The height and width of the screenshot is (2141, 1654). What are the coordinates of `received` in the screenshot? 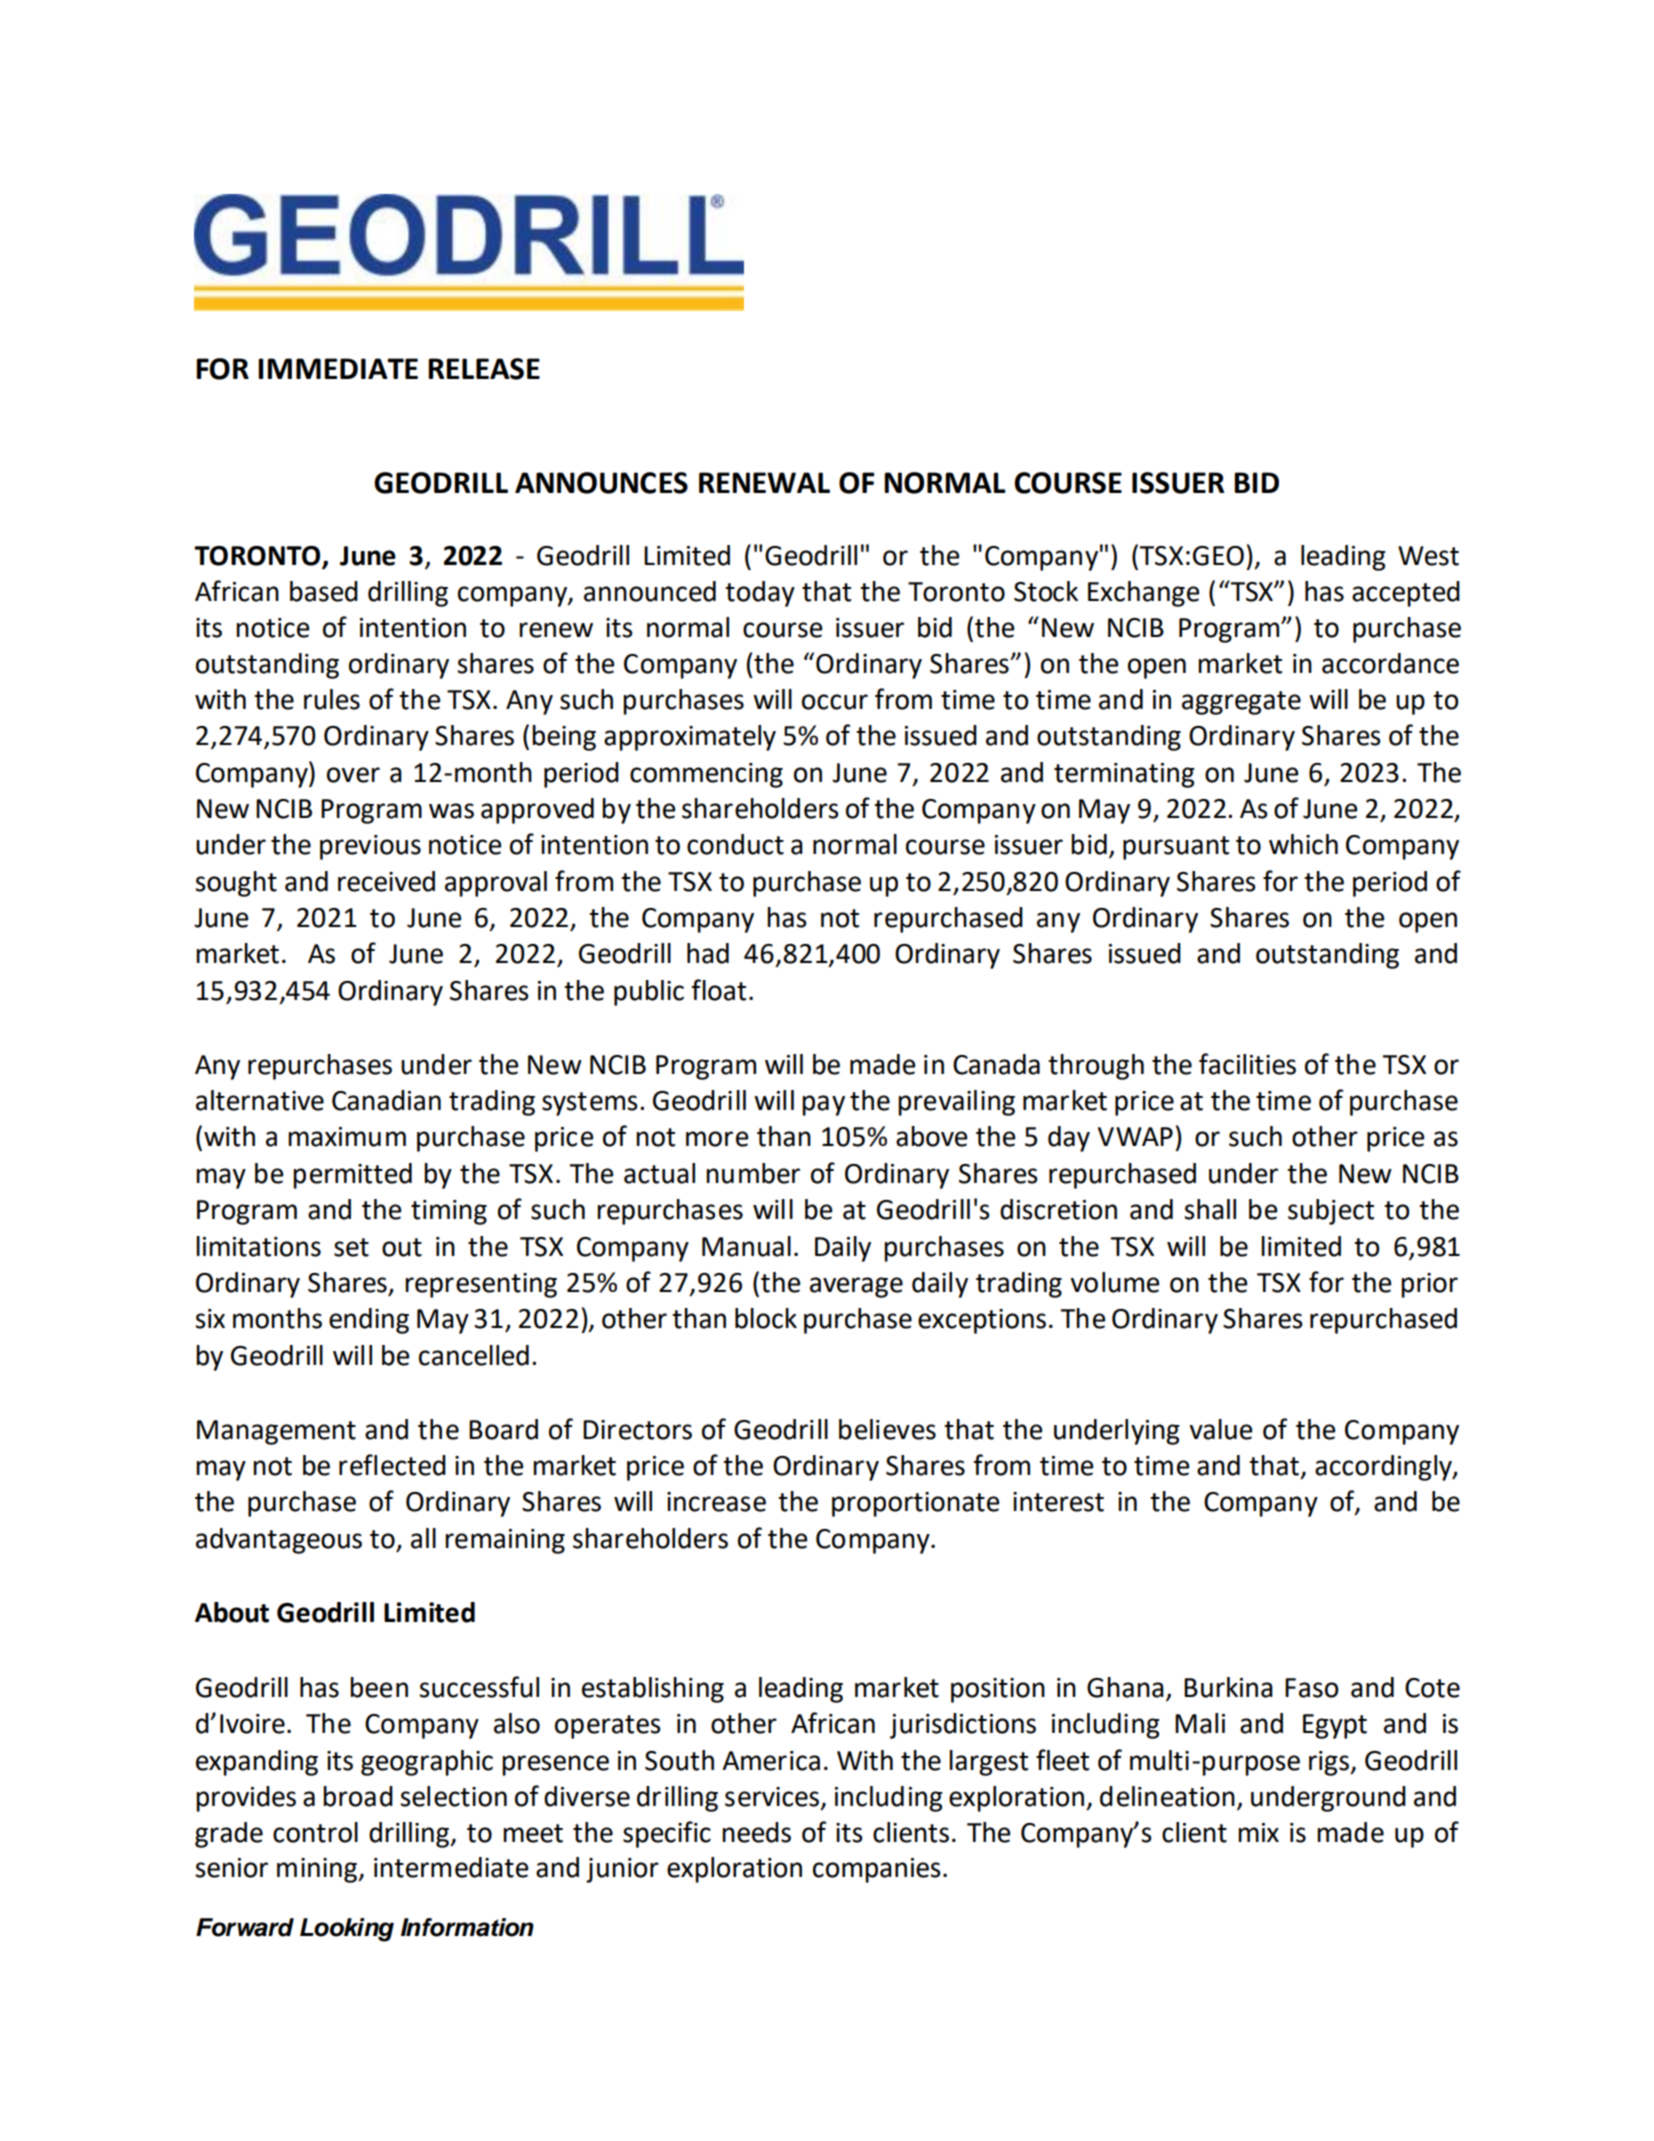 It's located at (386, 881).
